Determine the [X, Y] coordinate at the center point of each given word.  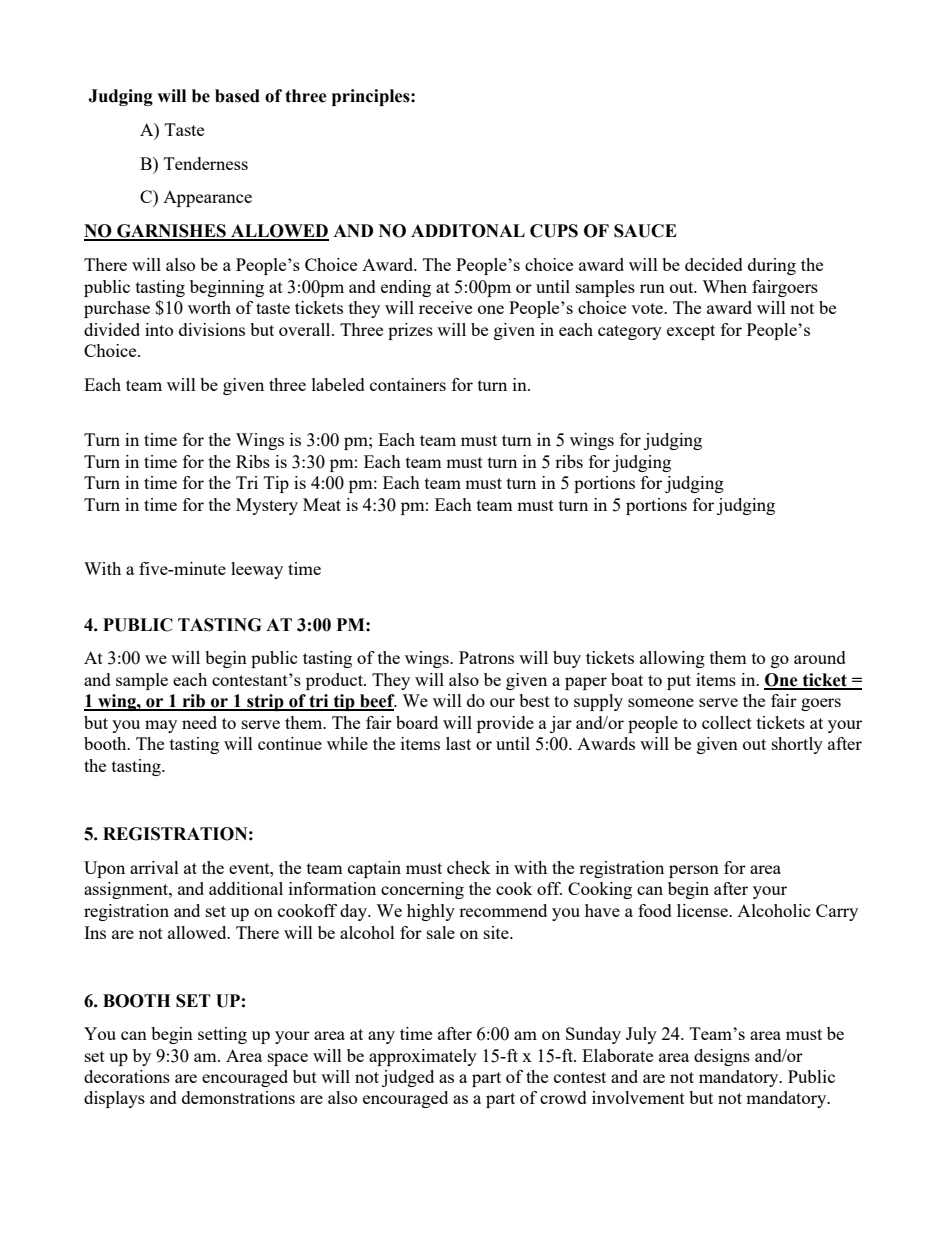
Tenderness [206, 163]
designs [722, 1057]
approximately [423, 1057]
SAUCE [645, 231]
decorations [127, 1076]
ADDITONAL [468, 231]
